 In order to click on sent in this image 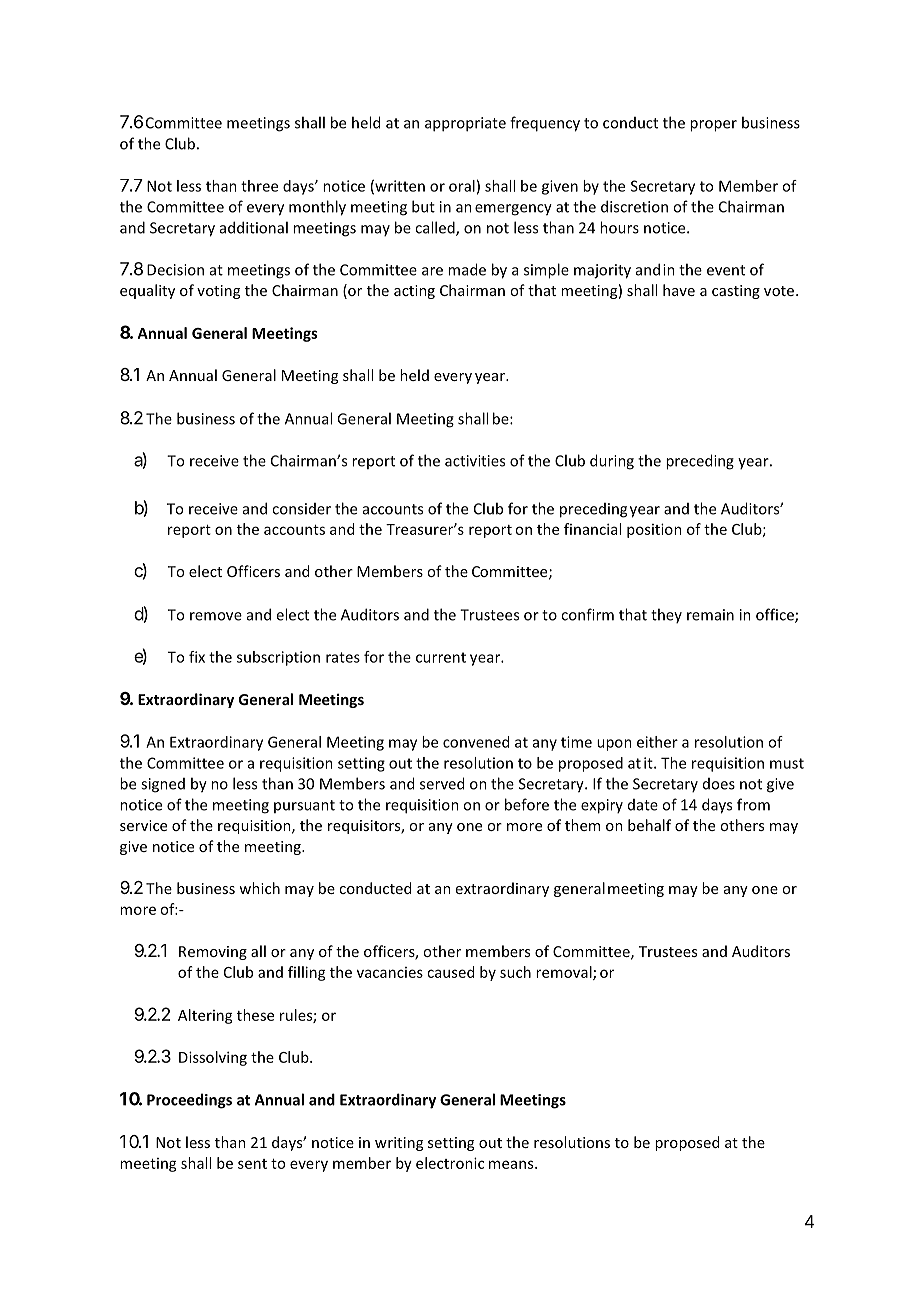, I will do `click(252, 1164)`.
